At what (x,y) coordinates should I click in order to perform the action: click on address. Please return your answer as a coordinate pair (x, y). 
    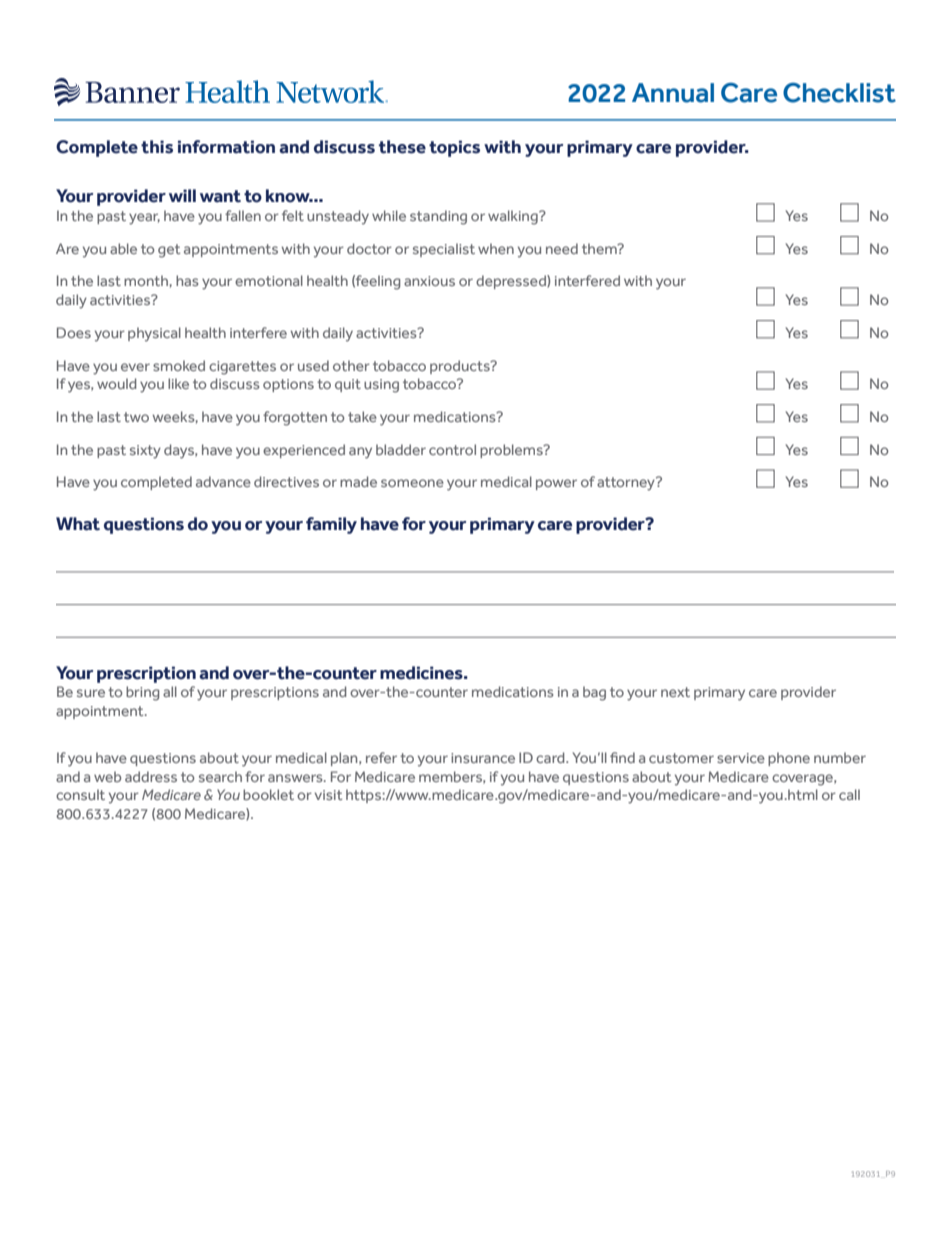
    Looking at the image, I should click on (151, 776).
